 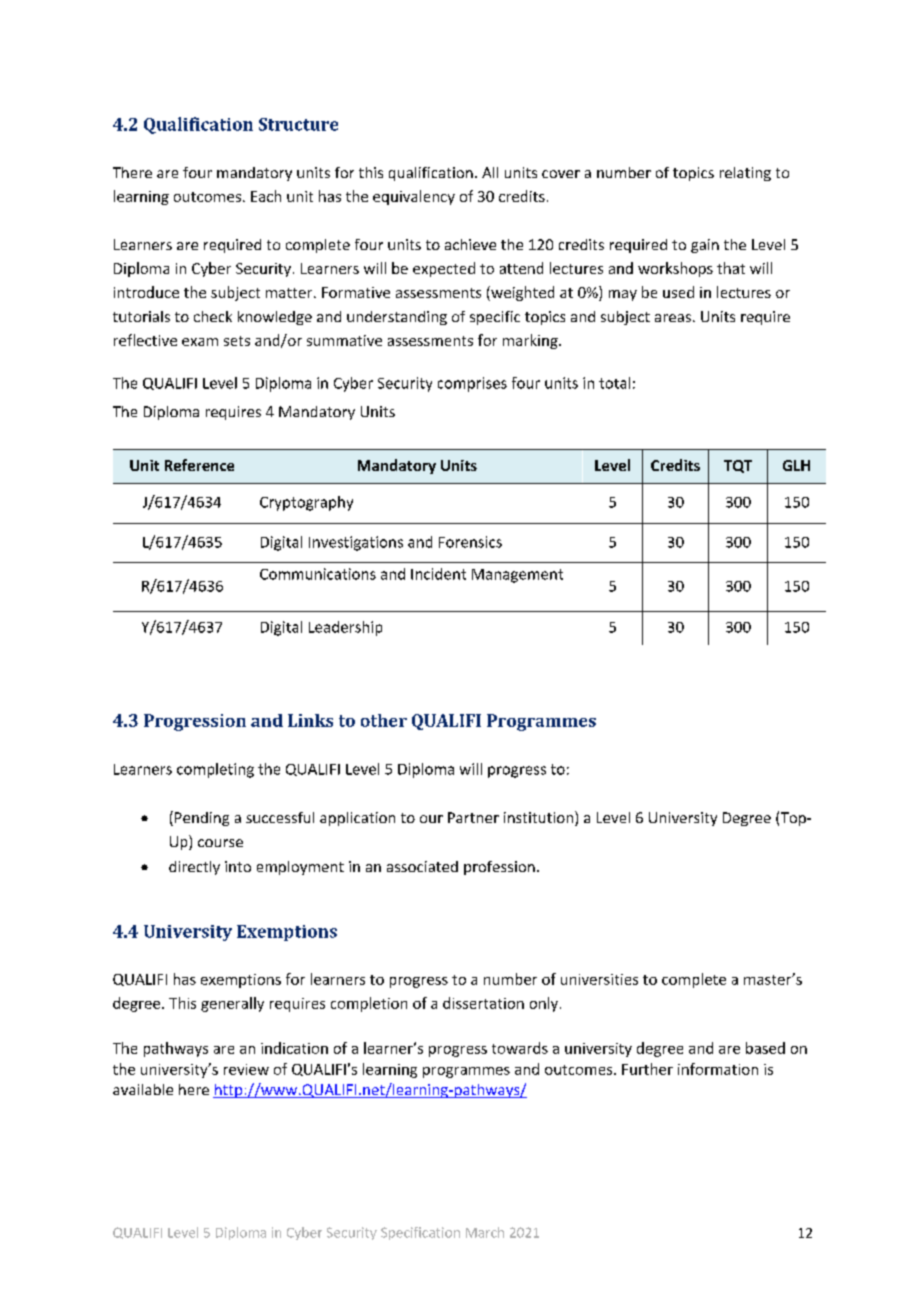 I want to click on total, so click(x=614, y=383).
